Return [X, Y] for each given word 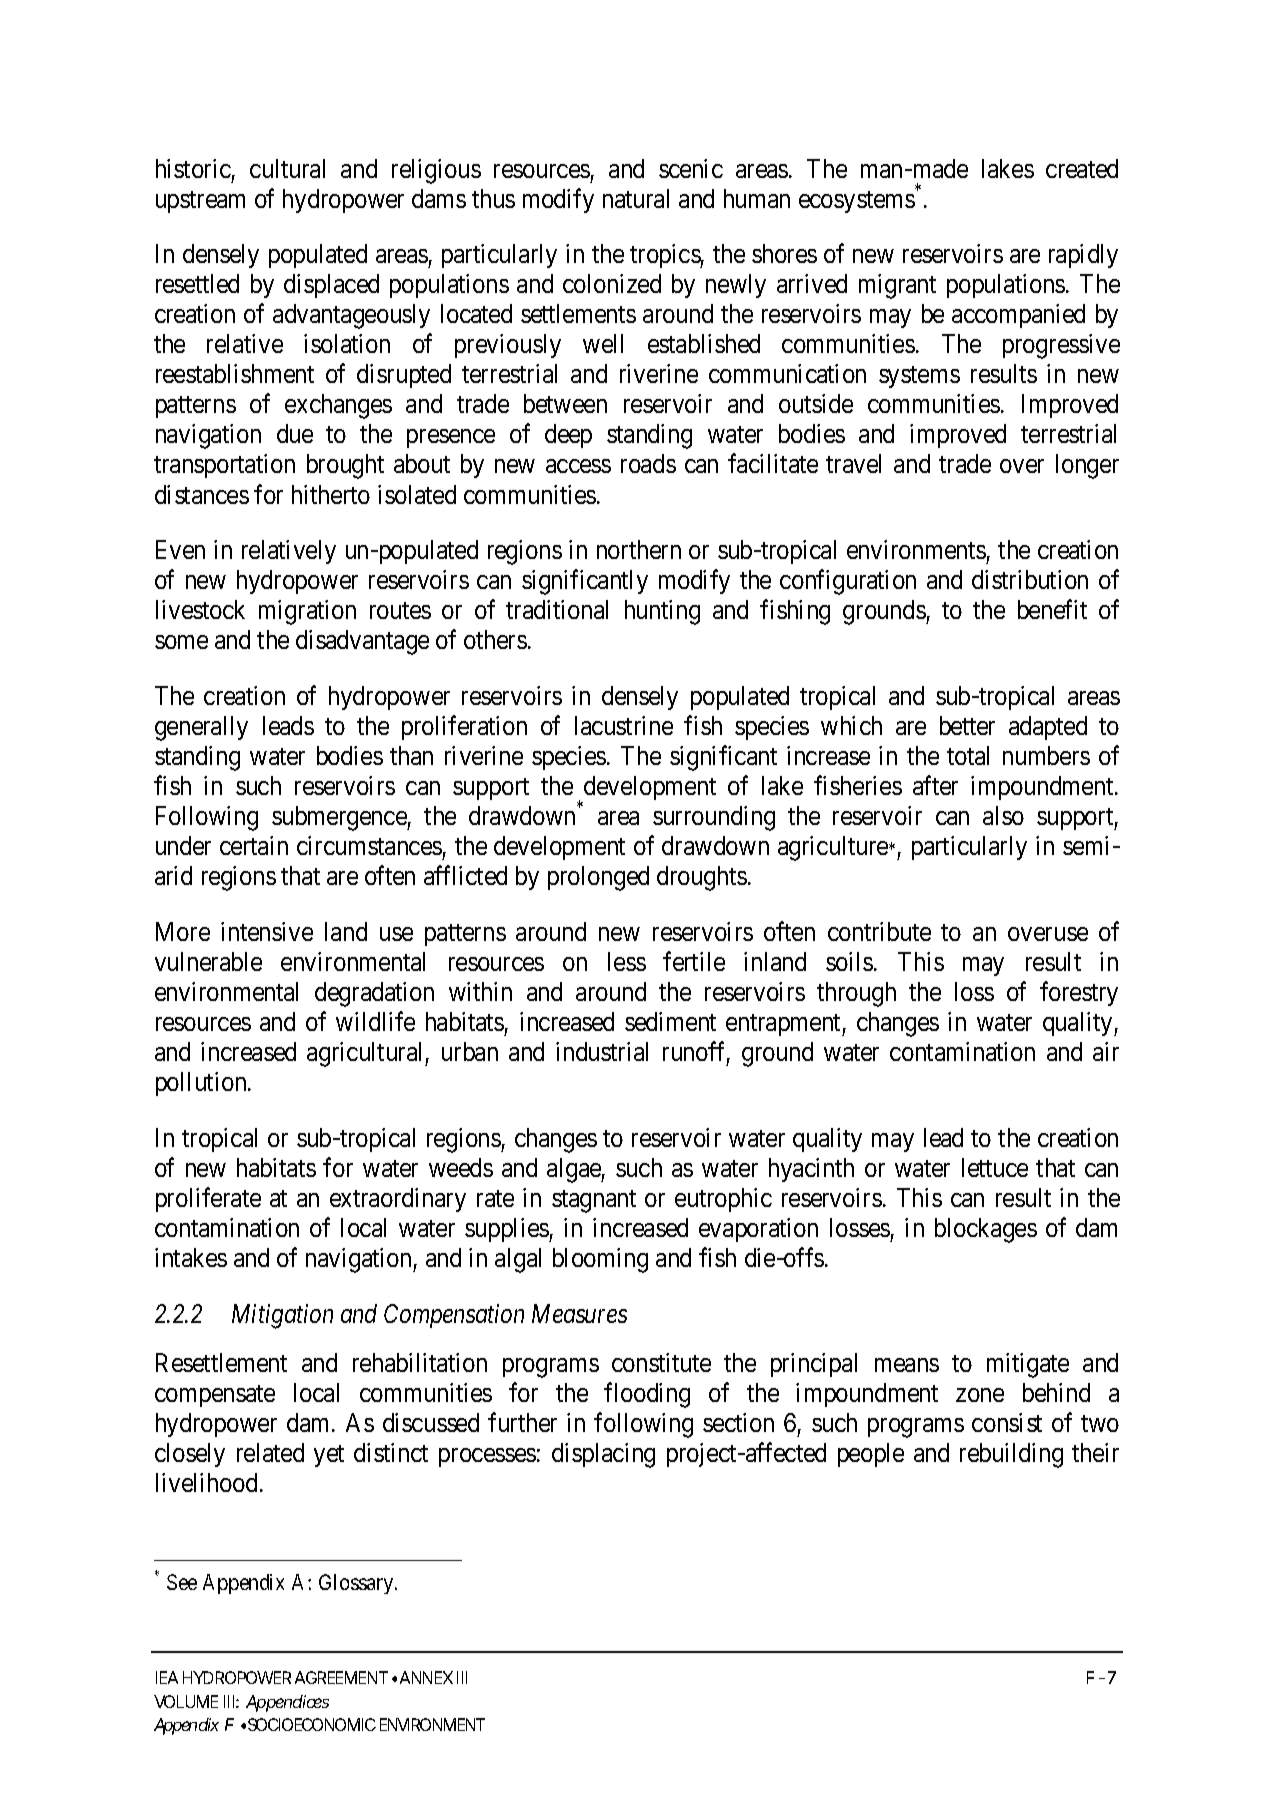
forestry [1079, 993]
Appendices [287, 1703]
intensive [267, 931]
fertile [694, 961]
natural [636, 198]
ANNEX [426, 1677]
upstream [200, 202]
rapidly [1083, 256]
